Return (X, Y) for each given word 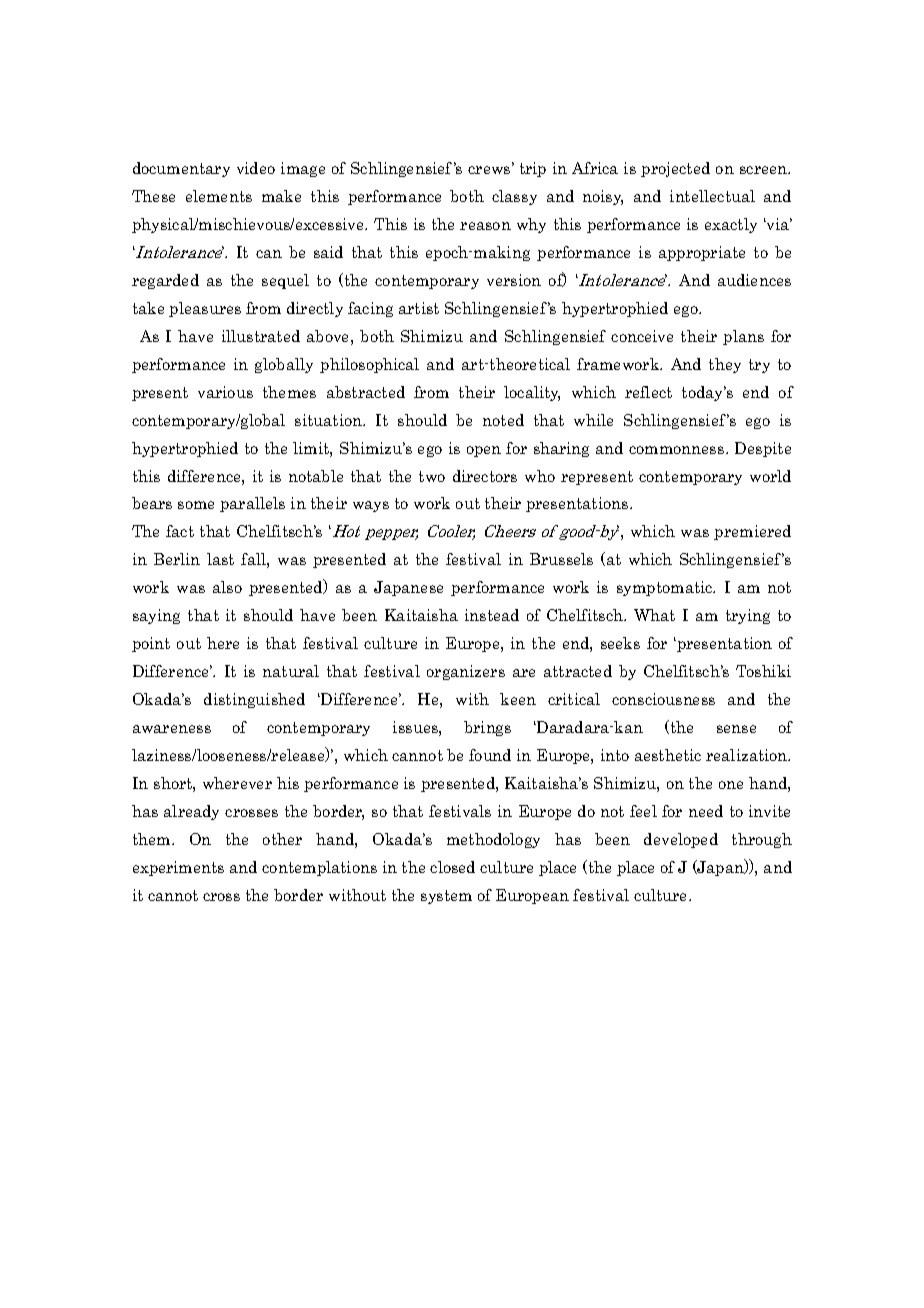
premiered (752, 532)
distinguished (254, 700)
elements (219, 196)
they (725, 365)
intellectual (712, 196)
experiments (178, 868)
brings (487, 728)
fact (180, 531)
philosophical (369, 365)
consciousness (663, 699)
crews (490, 169)
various (225, 392)
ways (371, 506)
